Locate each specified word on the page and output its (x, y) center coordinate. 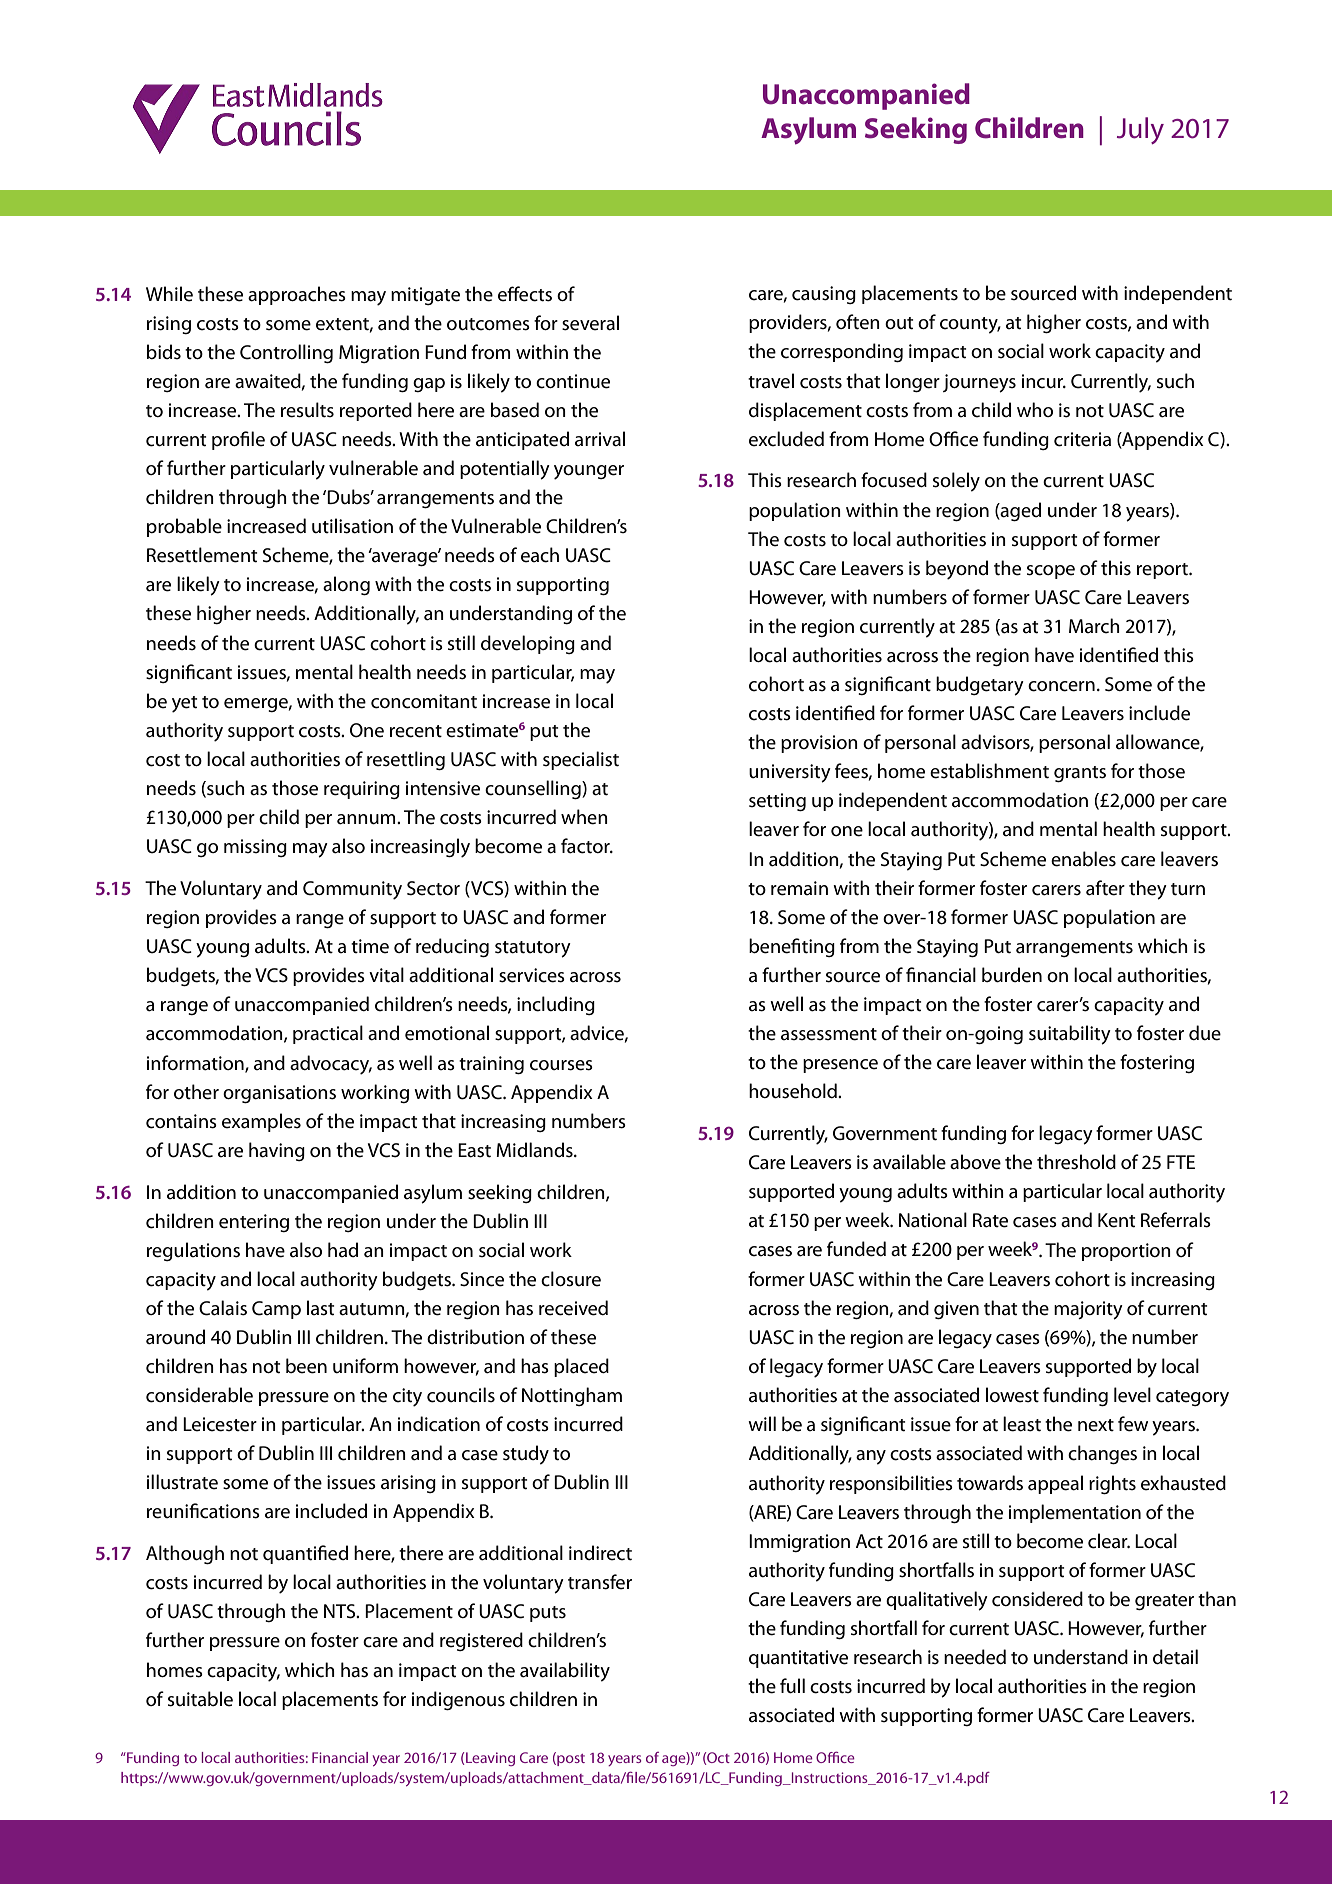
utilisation (352, 526)
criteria (1082, 439)
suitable (200, 1699)
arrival (600, 439)
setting (777, 802)
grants (1080, 774)
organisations (279, 1094)
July (1140, 130)
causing (824, 295)
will (762, 1423)
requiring (362, 790)
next (1096, 1425)
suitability (1070, 1035)
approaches (297, 295)
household (794, 1091)
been (306, 1366)
